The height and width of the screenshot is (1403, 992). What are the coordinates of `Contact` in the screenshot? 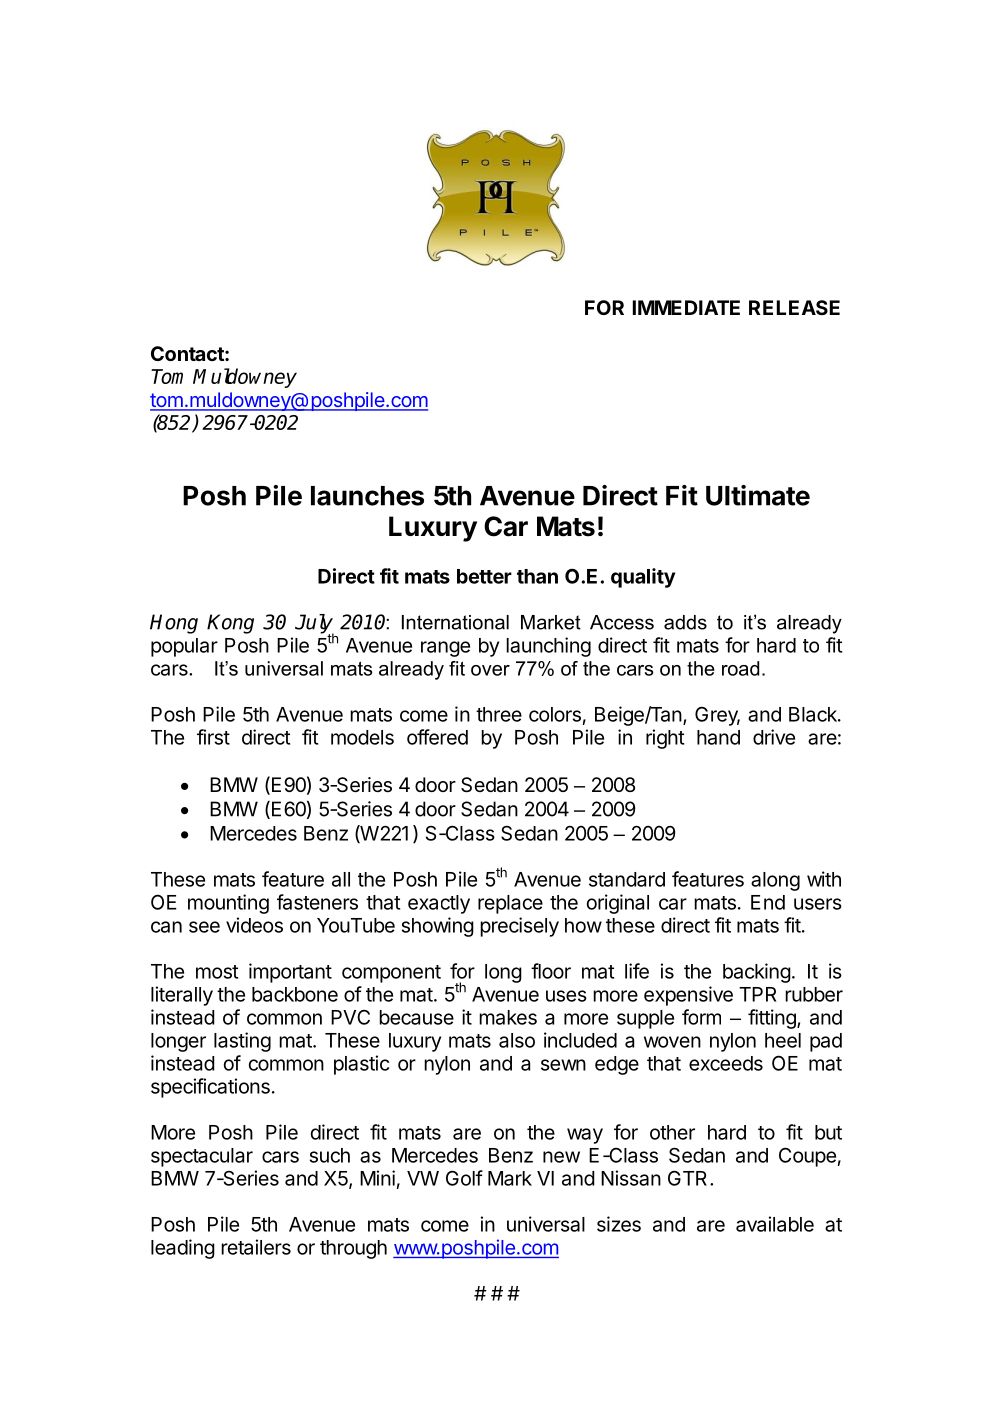 It's located at (188, 353).
